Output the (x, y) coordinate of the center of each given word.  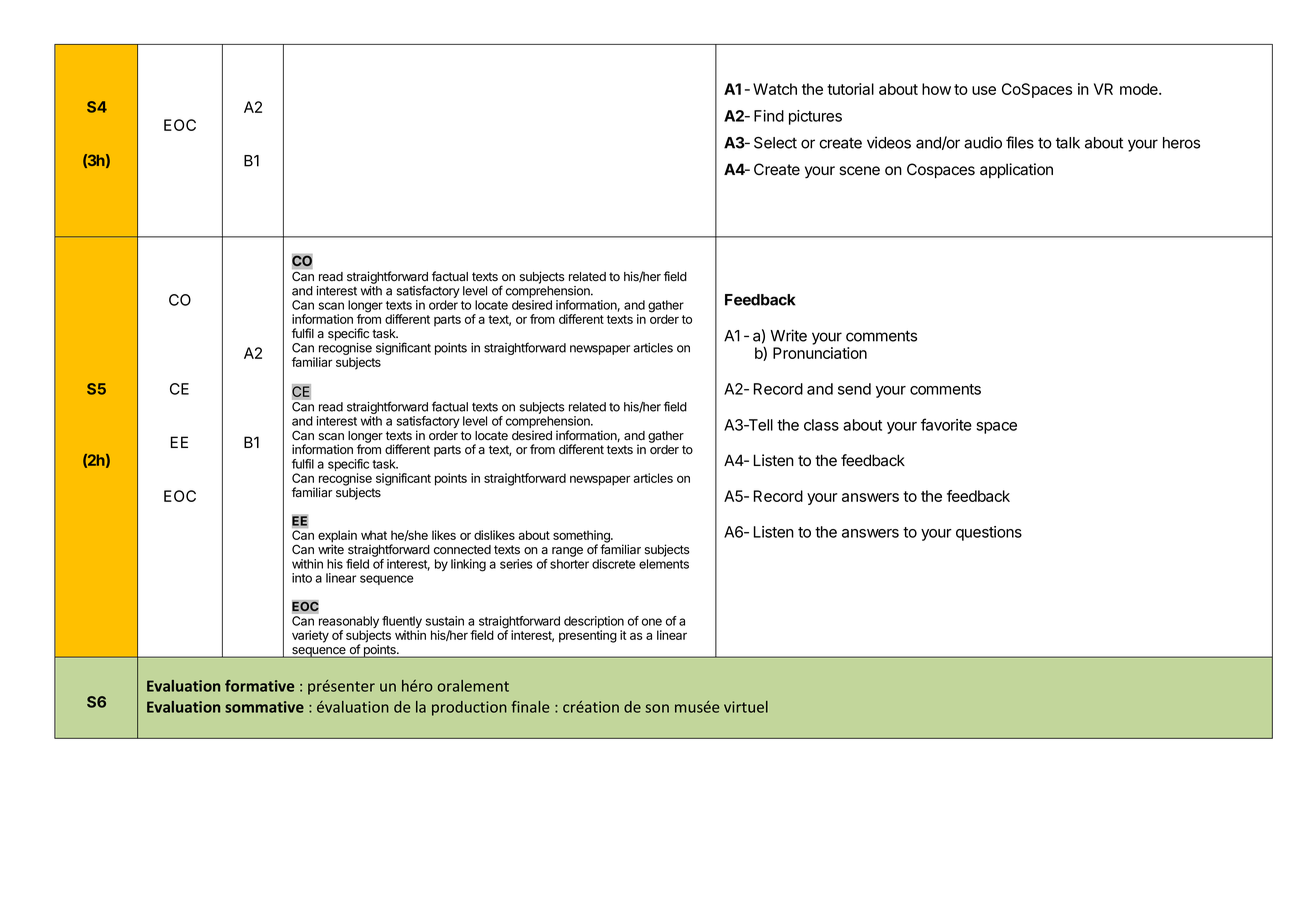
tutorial (850, 89)
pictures (815, 117)
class (821, 425)
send (854, 389)
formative (259, 686)
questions (989, 533)
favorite (946, 424)
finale (530, 707)
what (374, 535)
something (582, 537)
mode (1140, 89)
